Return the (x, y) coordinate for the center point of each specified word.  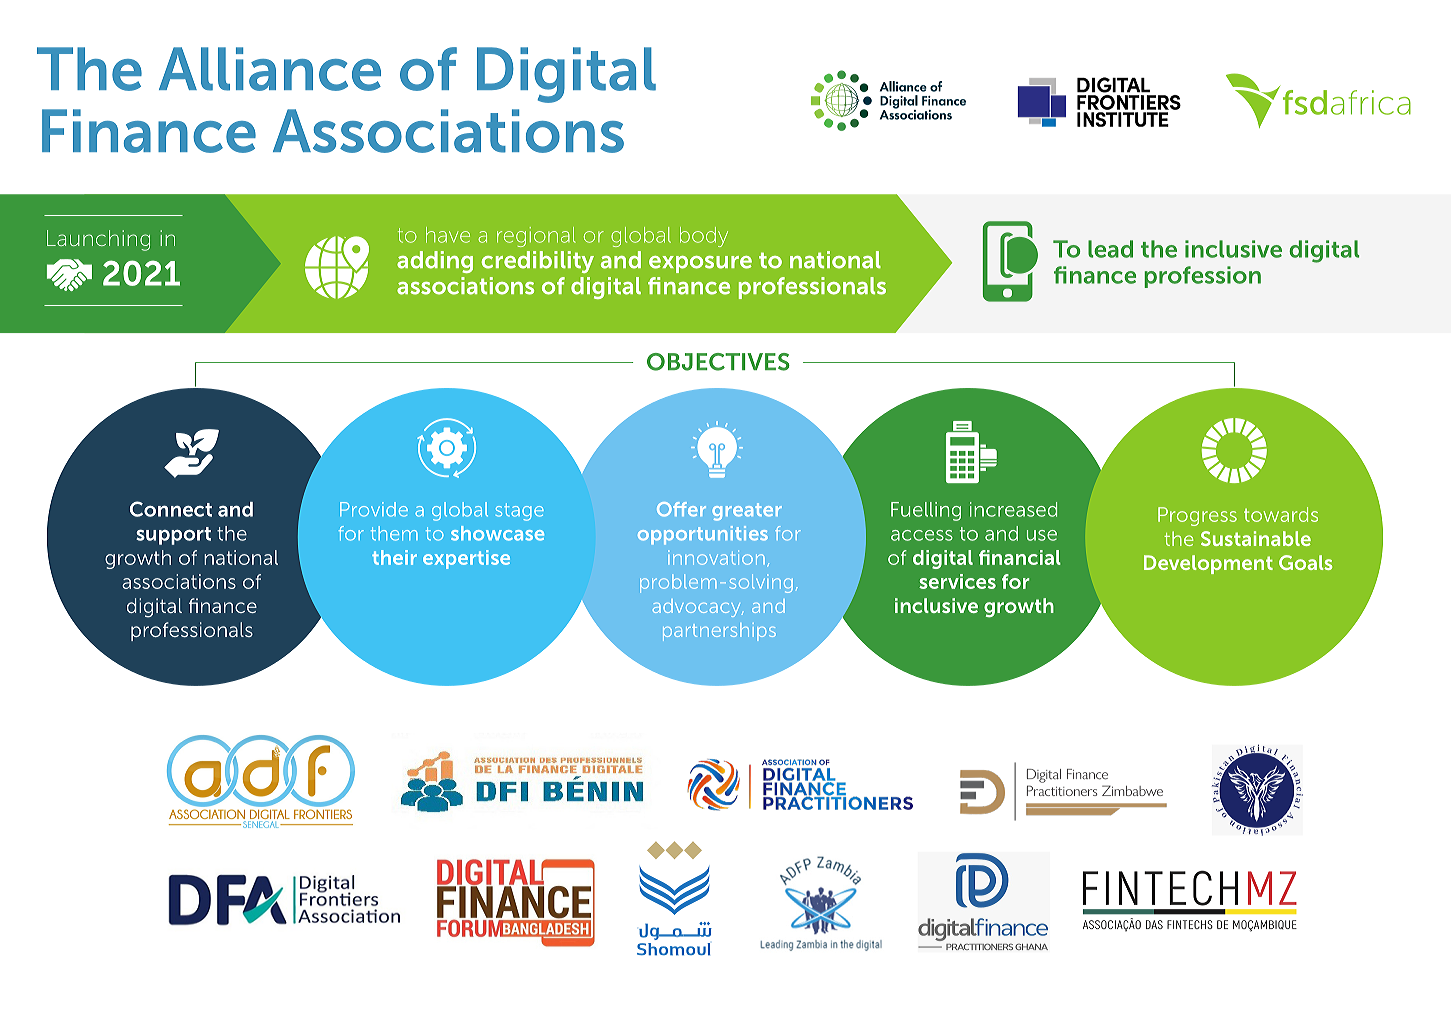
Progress (1197, 516)
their (394, 557)
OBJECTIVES (718, 362)
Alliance (270, 69)
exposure (700, 264)
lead (1110, 249)
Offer (681, 509)
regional (536, 237)
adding (435, 262)
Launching (98, 240)
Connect (171, 509)
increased (1013, 509)
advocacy (698, 608)
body (704, 237)
